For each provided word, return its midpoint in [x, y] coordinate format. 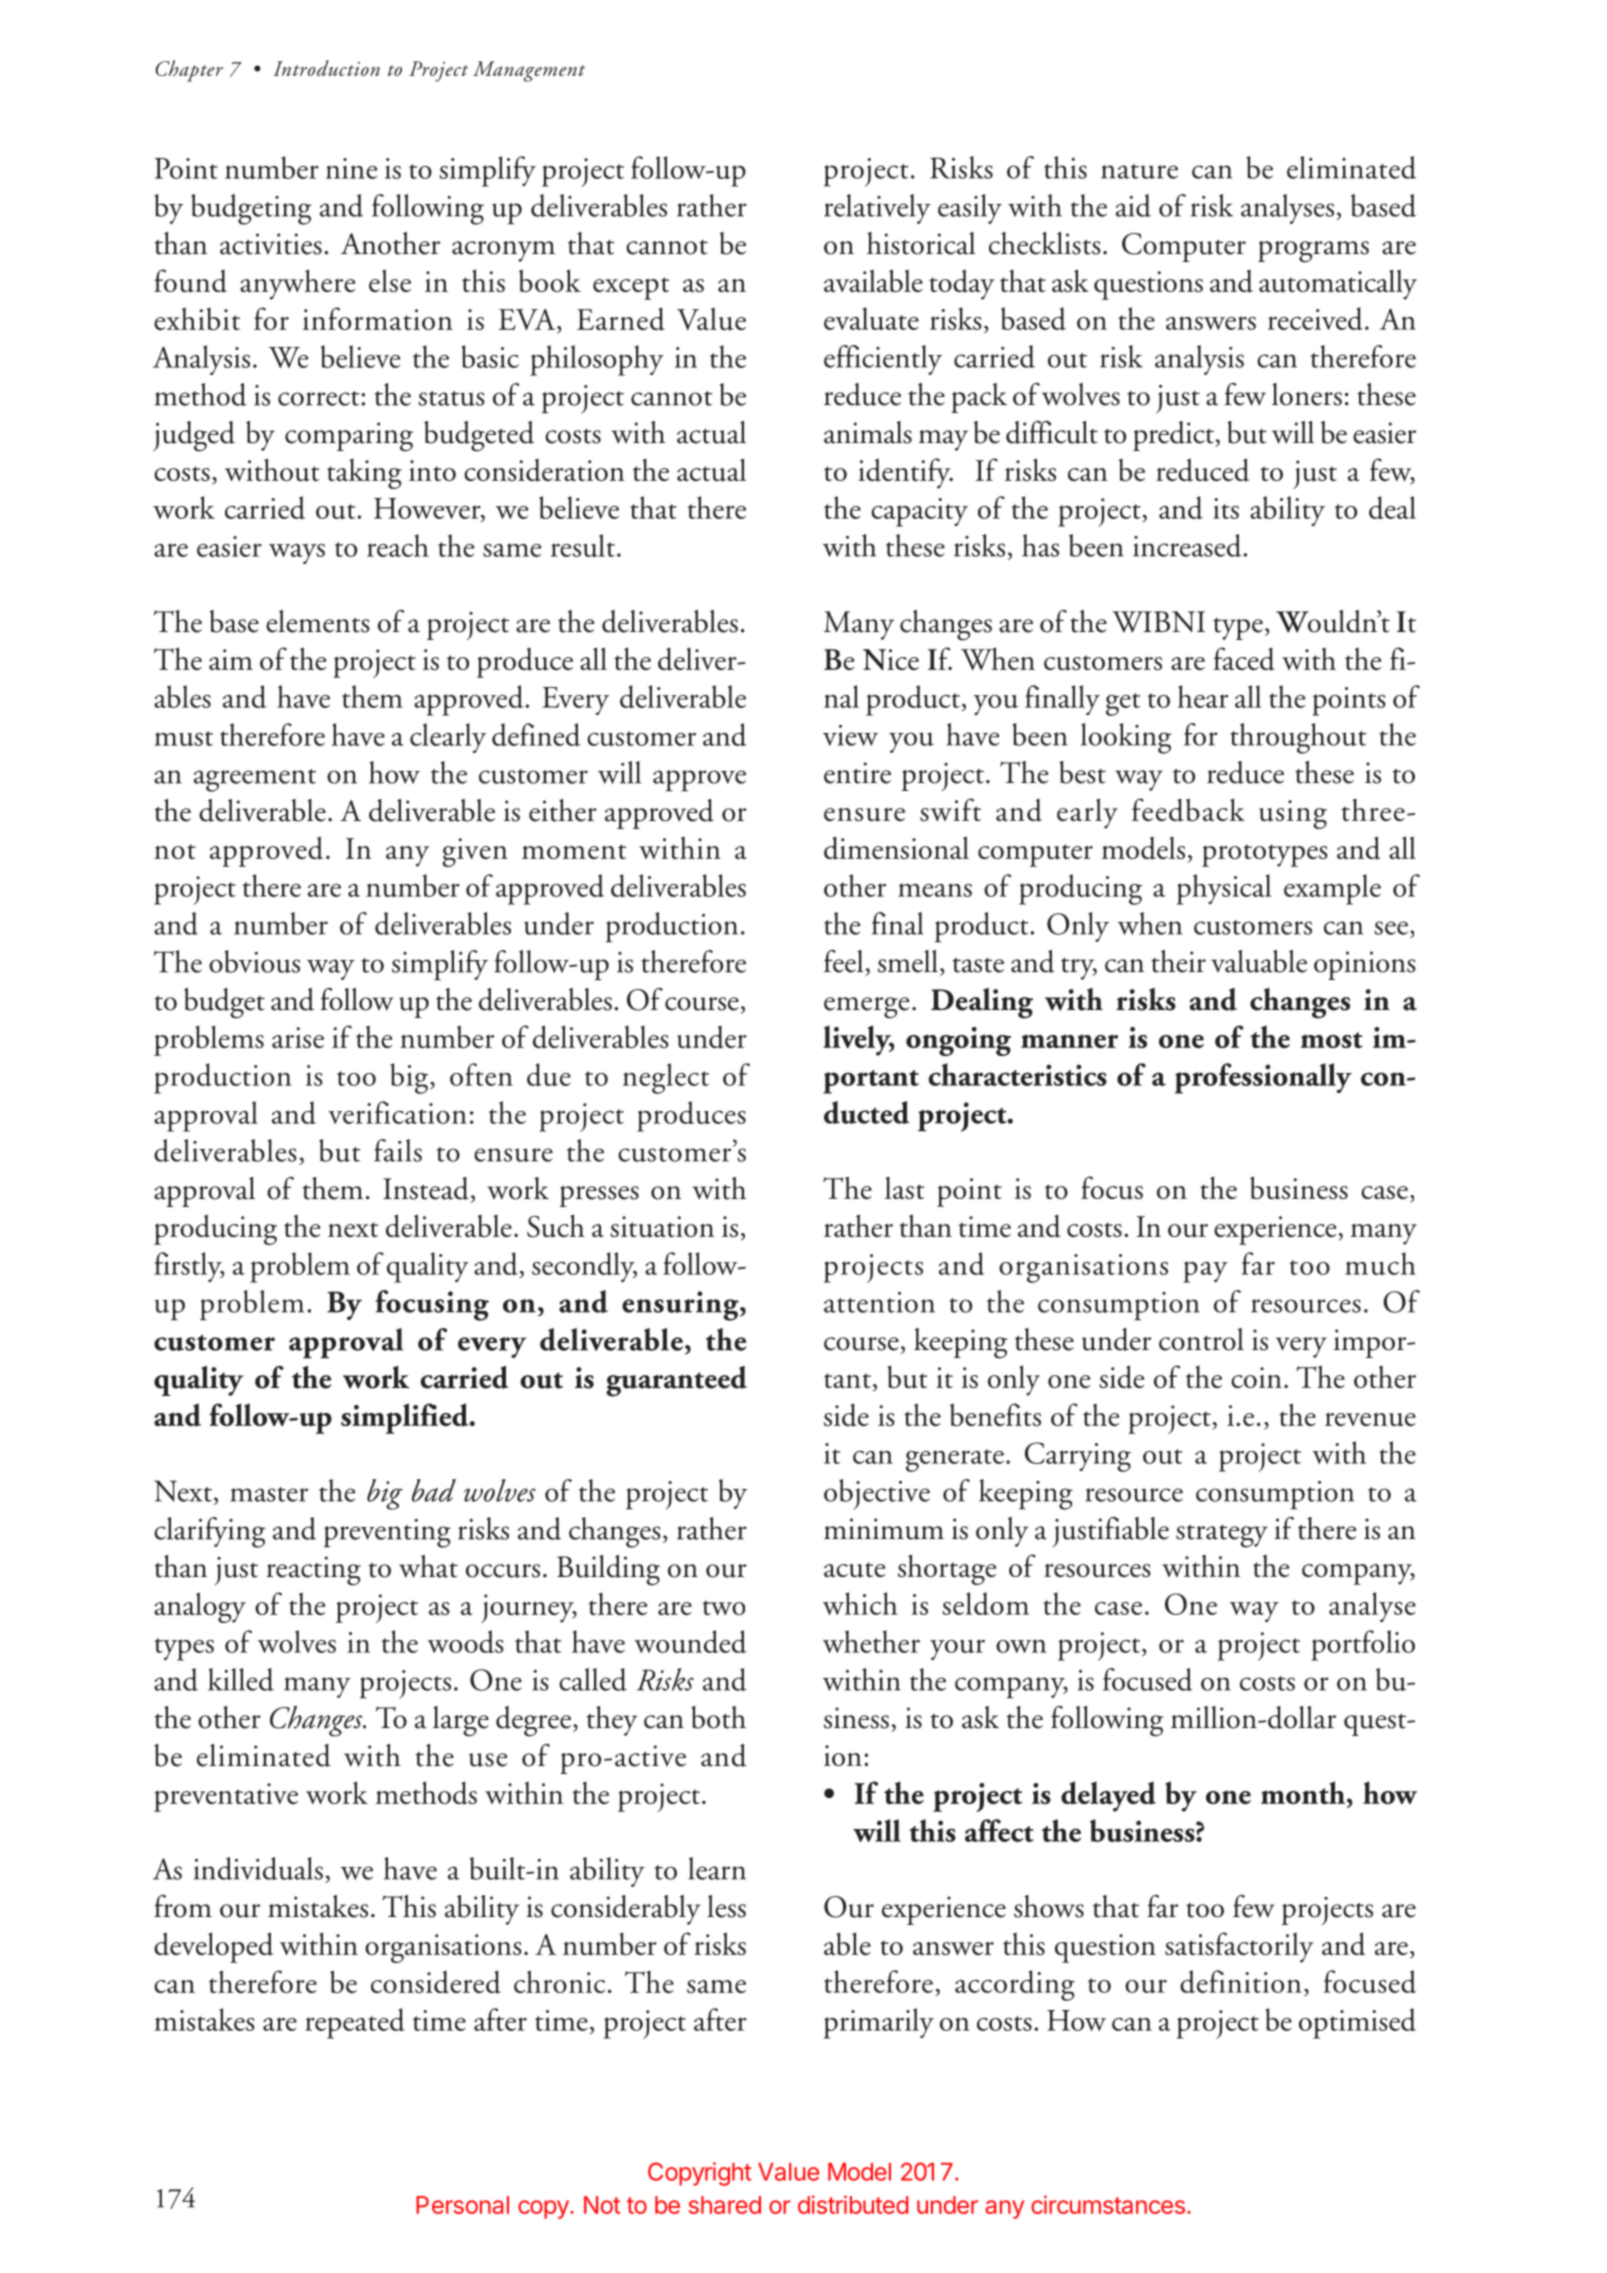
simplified [406, 1418]
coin [1256, 1377]
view [850, 735]
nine [351, 168]
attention [879, 1302]
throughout [1298, 738]
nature [1139, 171]
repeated [355, 2023]
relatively [877, 209]
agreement [255, 780]
